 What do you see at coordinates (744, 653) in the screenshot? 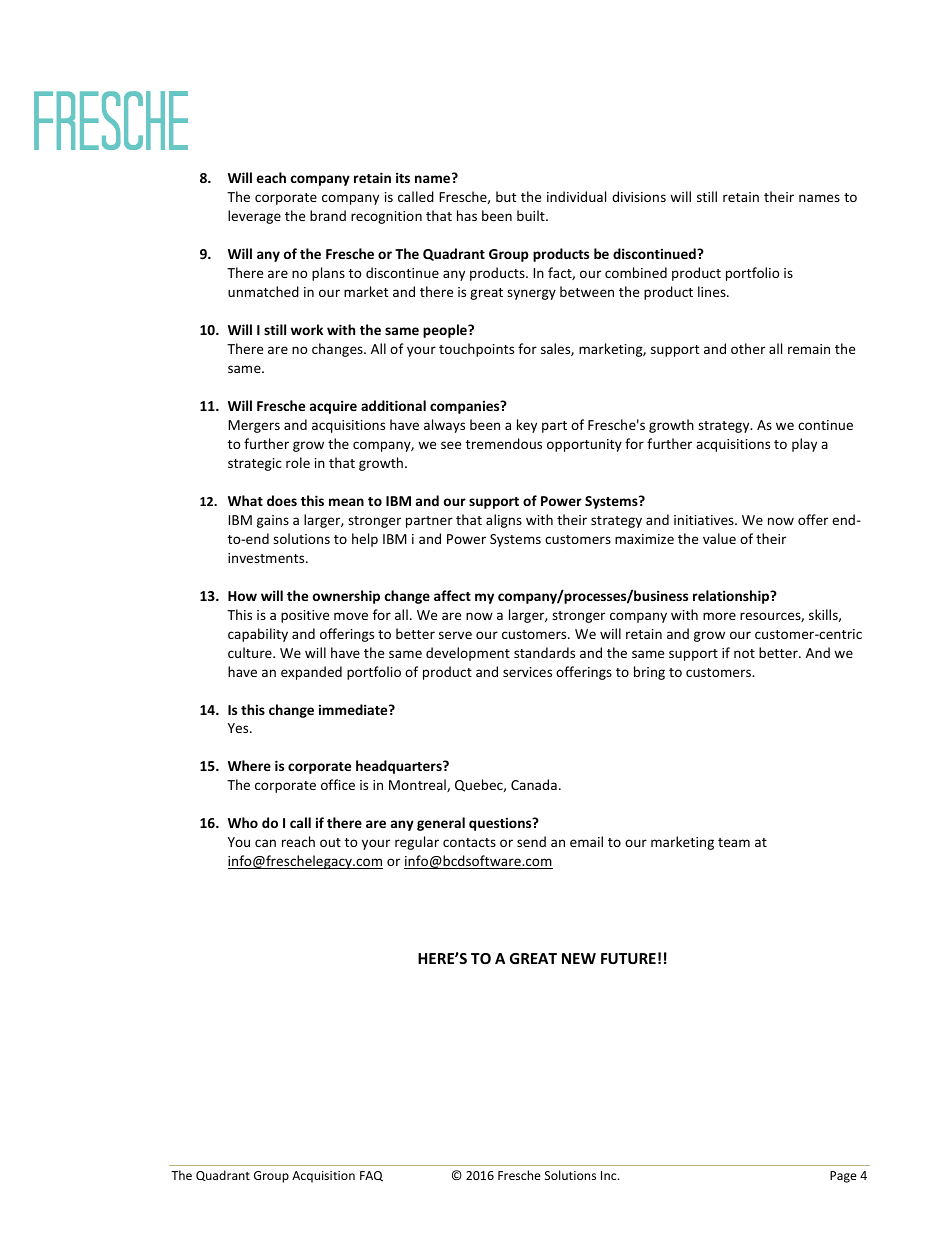
I see `not` at bounding box center [744, 653].
